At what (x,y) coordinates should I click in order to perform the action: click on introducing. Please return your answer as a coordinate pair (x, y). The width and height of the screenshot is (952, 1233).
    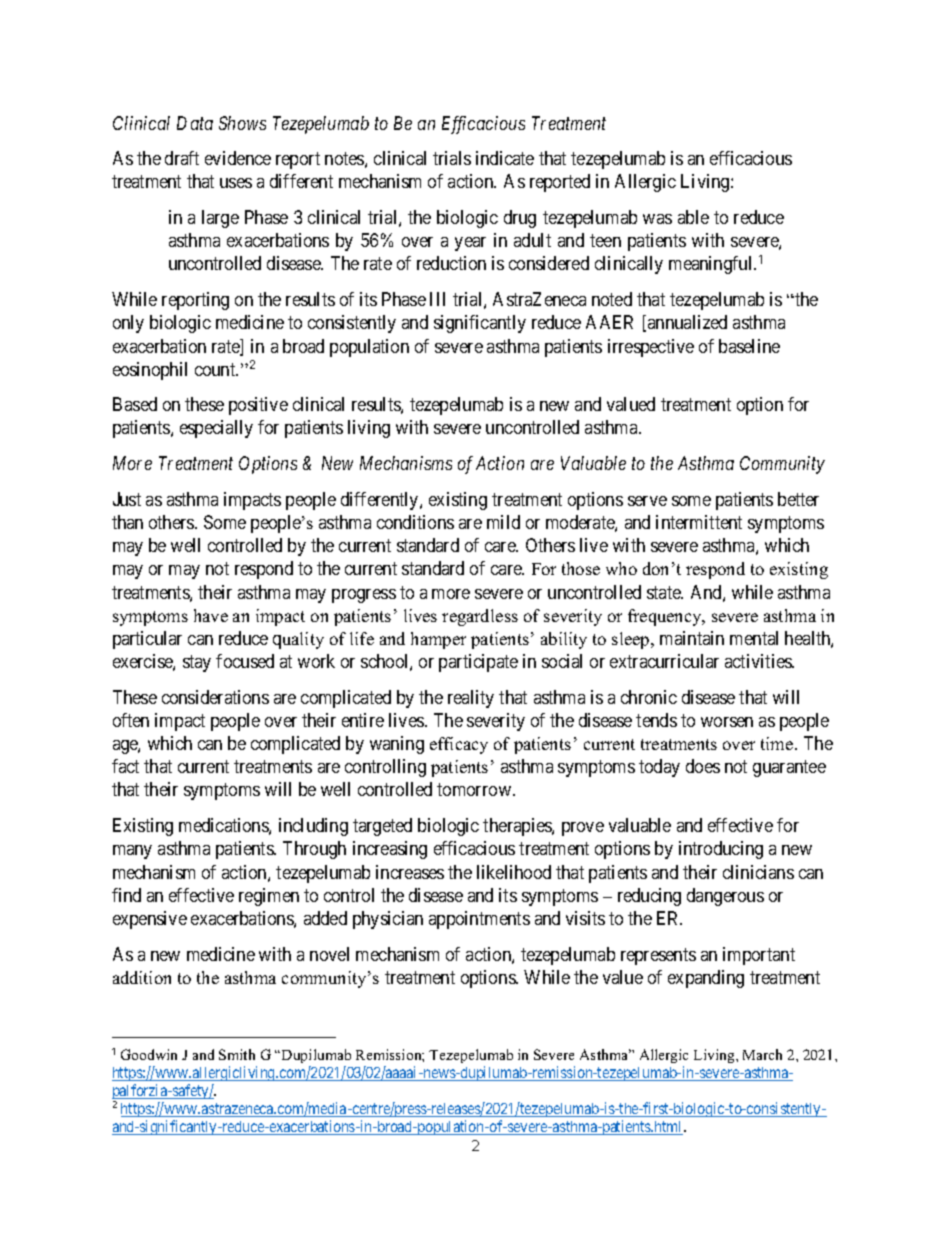
    Looking at the image, I should click on (721, 850).
